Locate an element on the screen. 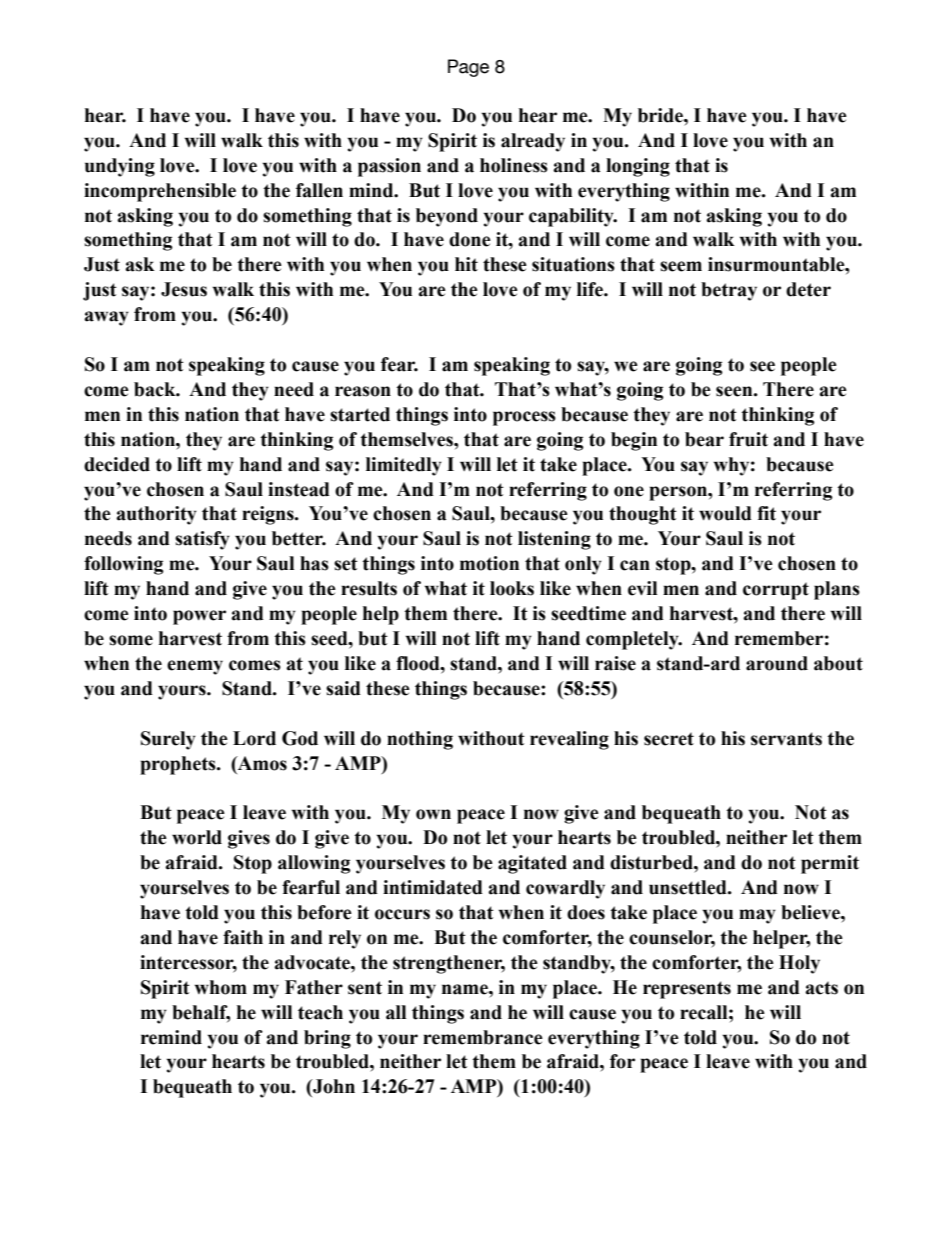 This screenshot has height=1233, width=952. betray is located at coordinates (729, 291).
